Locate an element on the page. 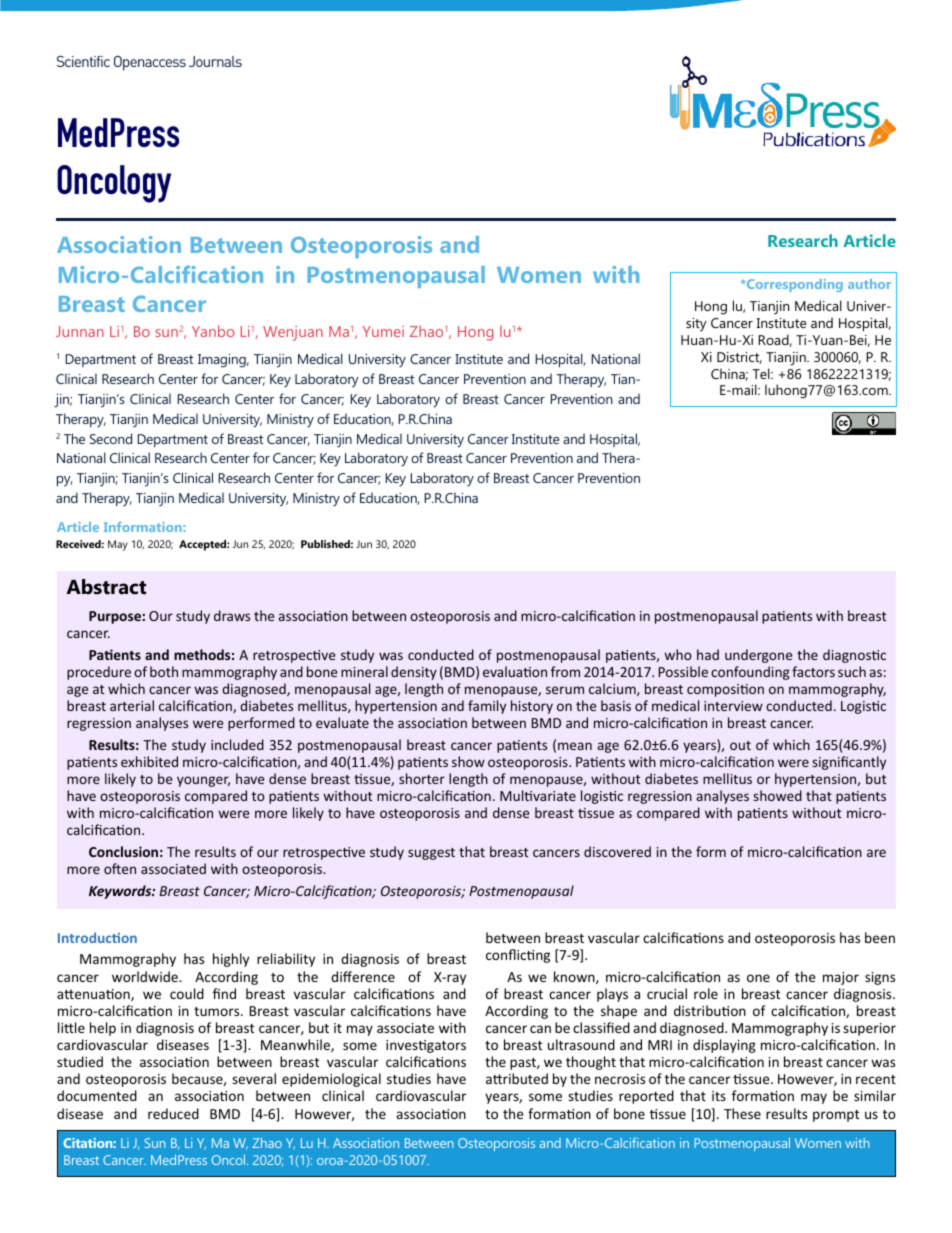  Corresponding is located at coordinates (794, 285).
